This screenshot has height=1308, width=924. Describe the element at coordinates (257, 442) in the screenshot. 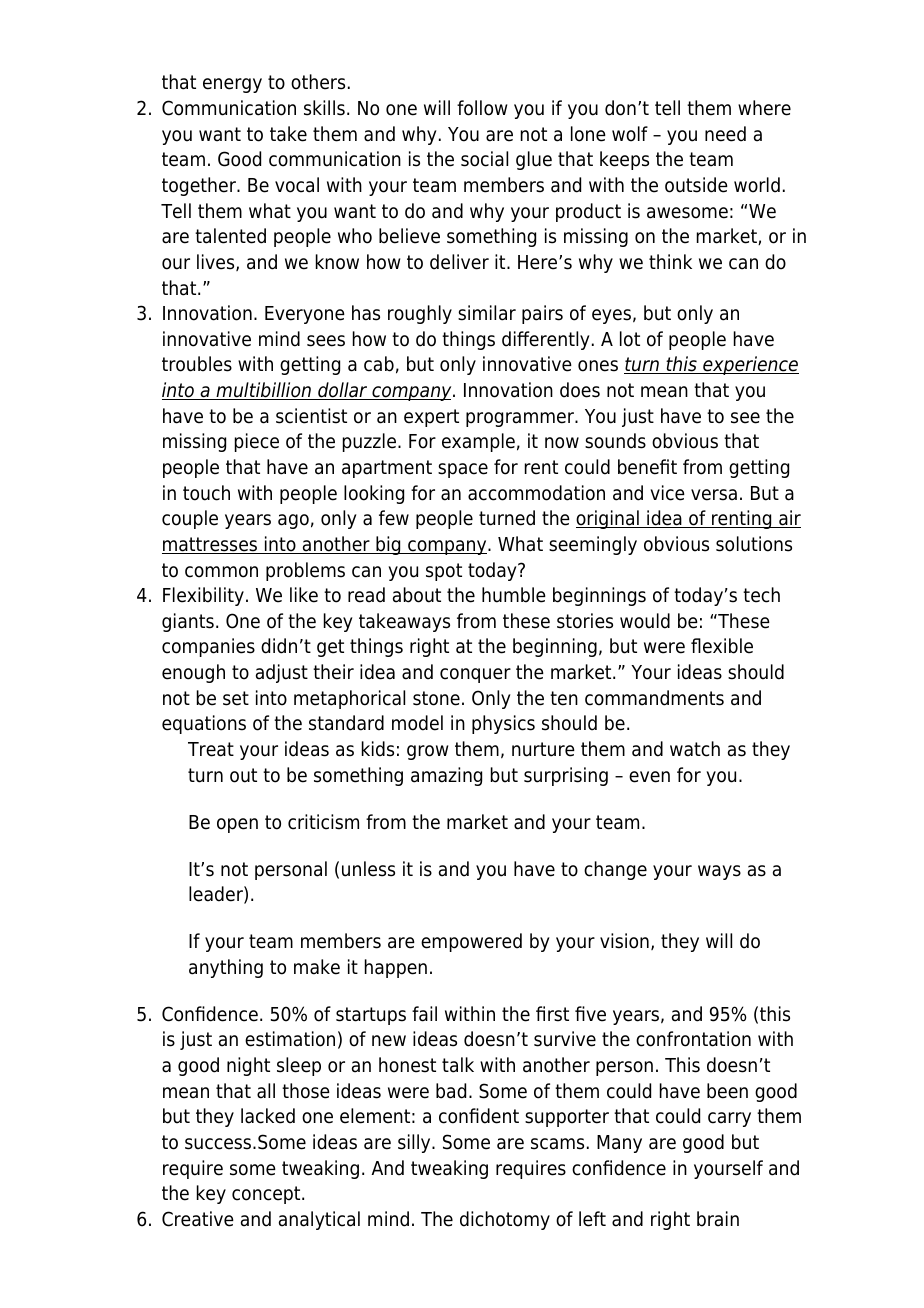

I see `piece` at that location.
